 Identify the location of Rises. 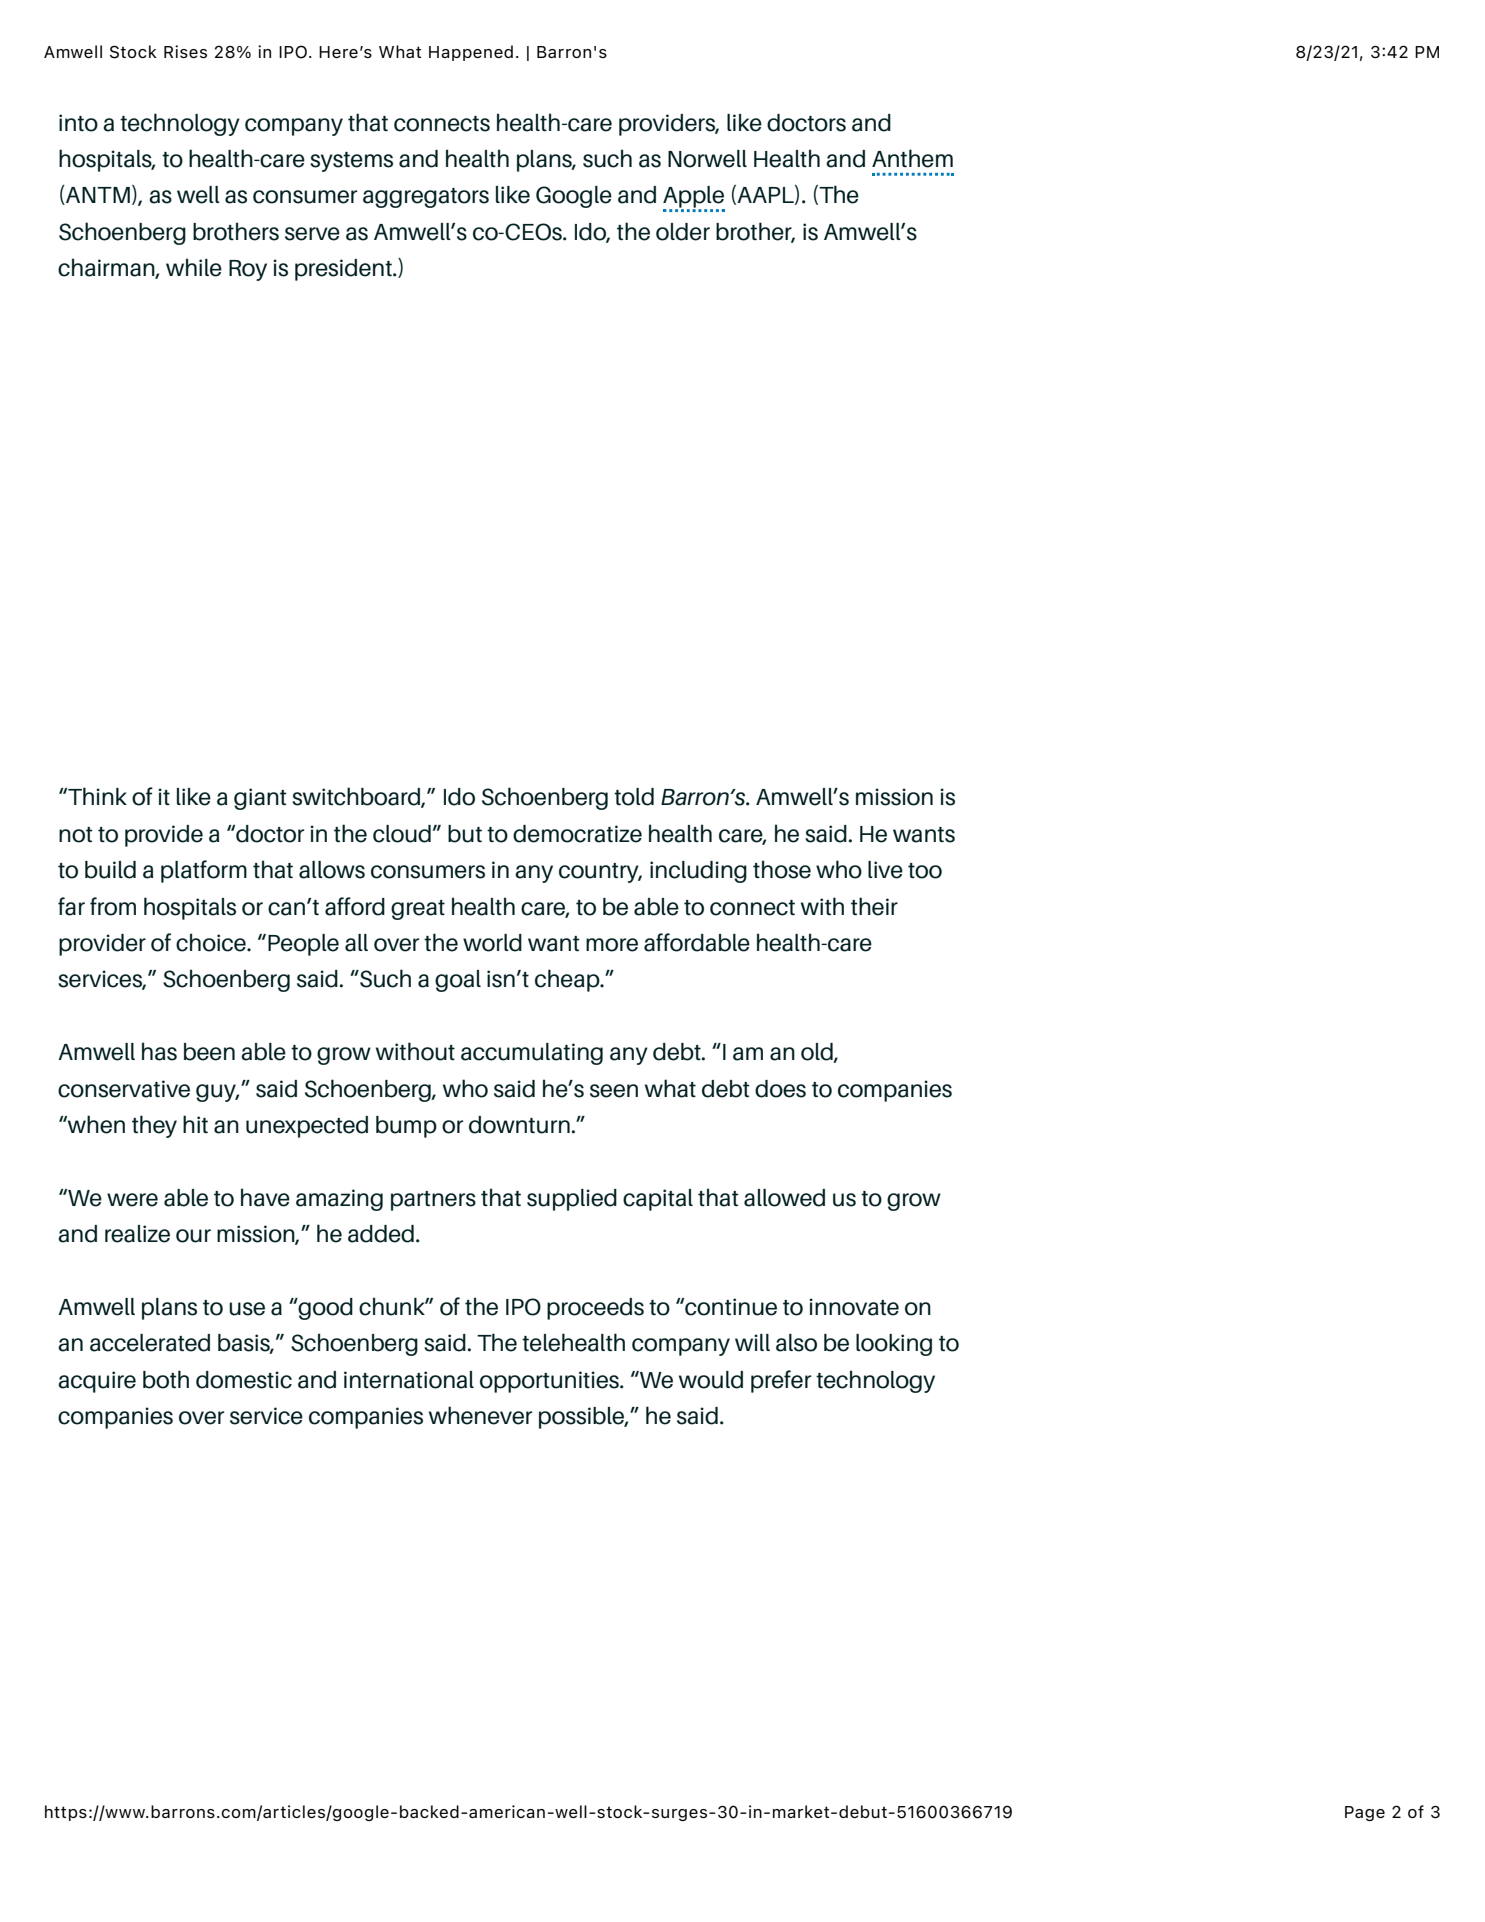
(185, 51).
